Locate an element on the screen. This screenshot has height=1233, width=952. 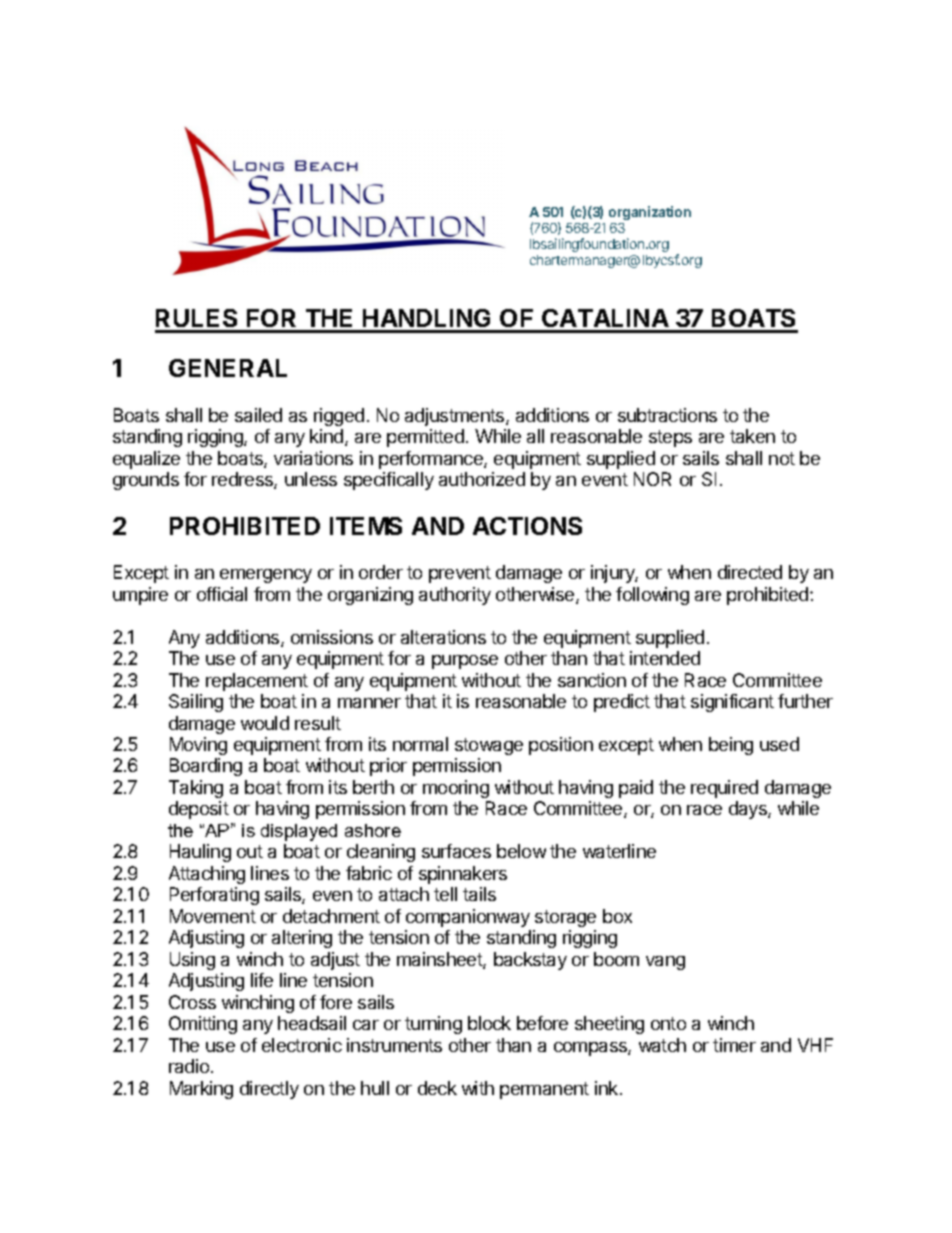
days is located at coordinates (749, 810).
